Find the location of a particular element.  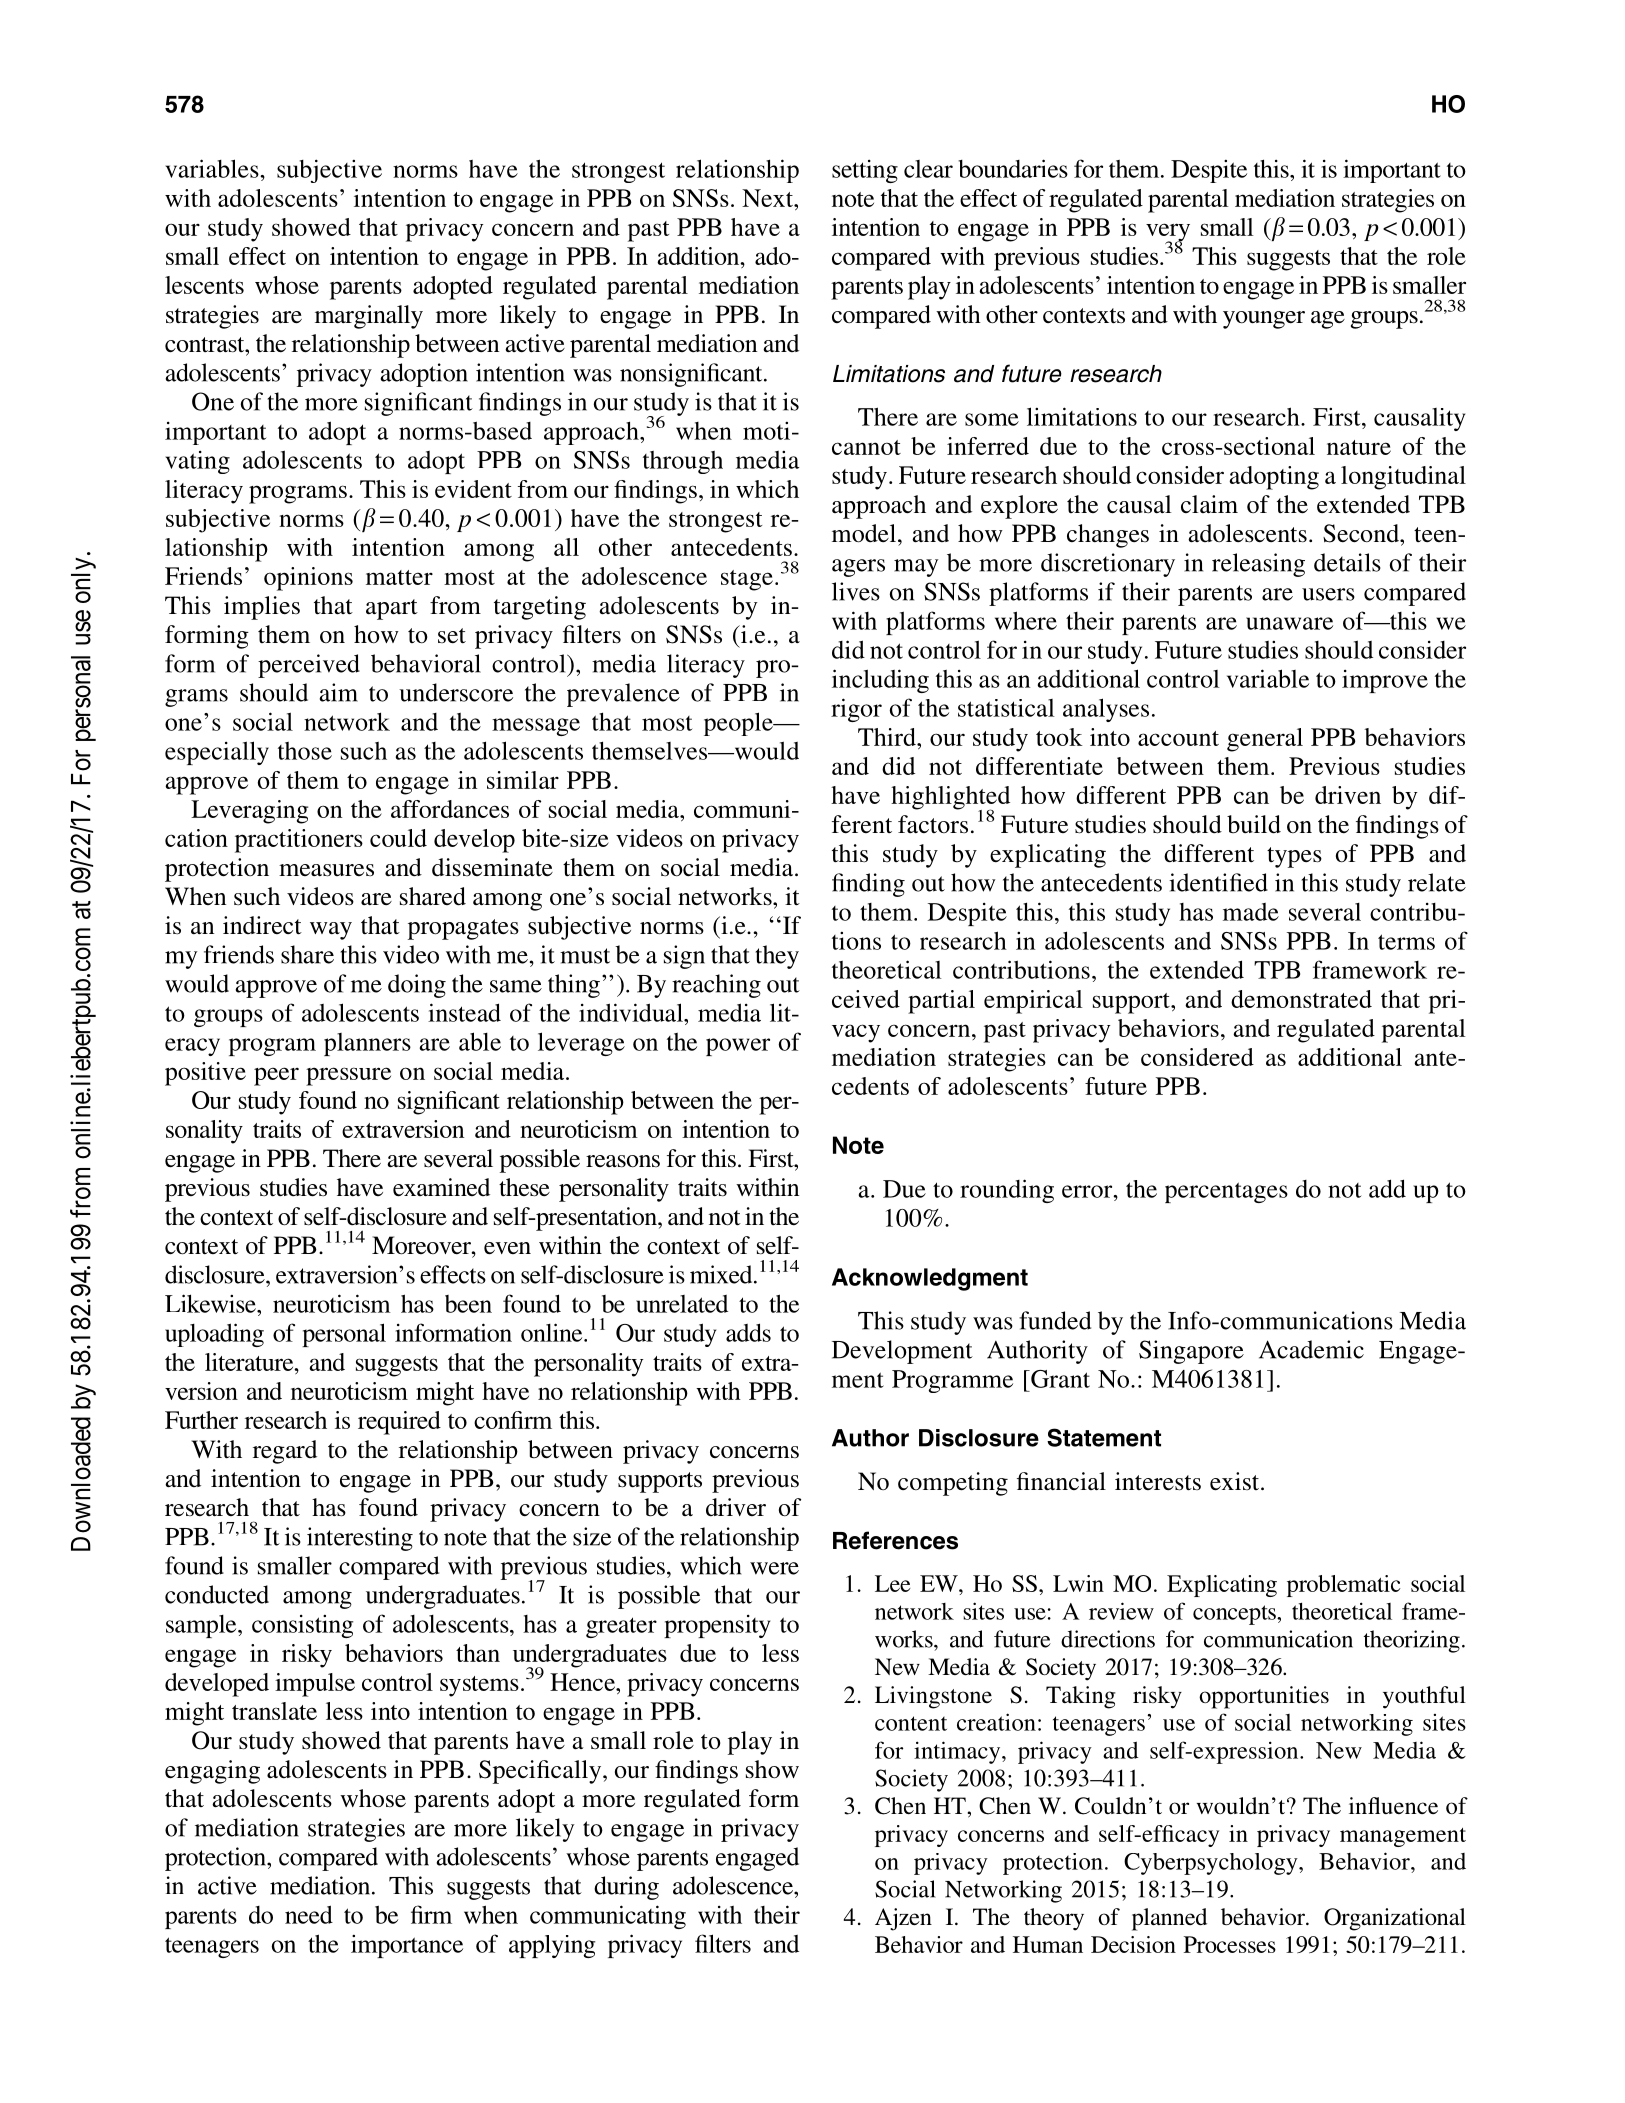

Processes is located at coordinates (1230, 1944).
